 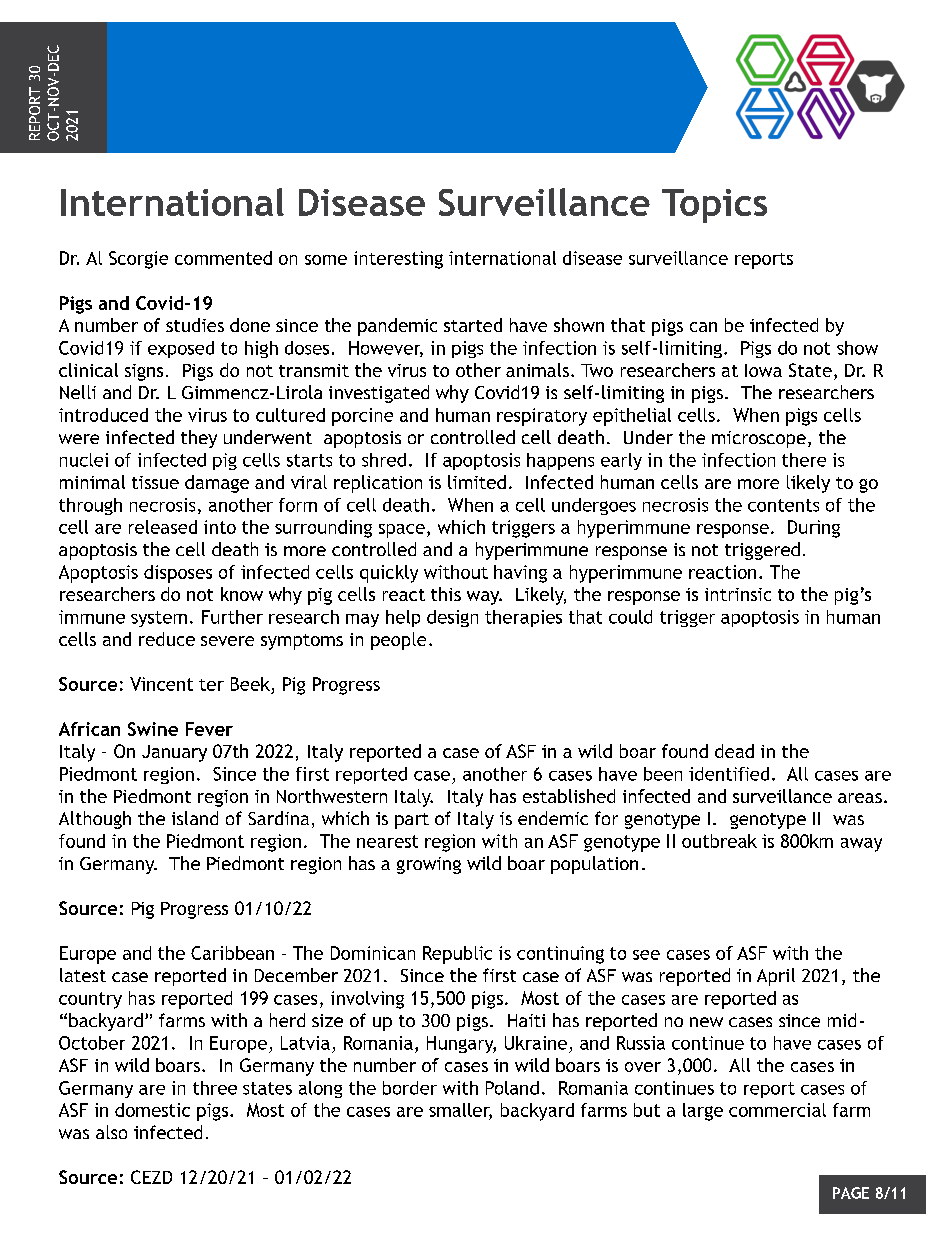 I want to click on interesting, so click(x=398, y=260).
